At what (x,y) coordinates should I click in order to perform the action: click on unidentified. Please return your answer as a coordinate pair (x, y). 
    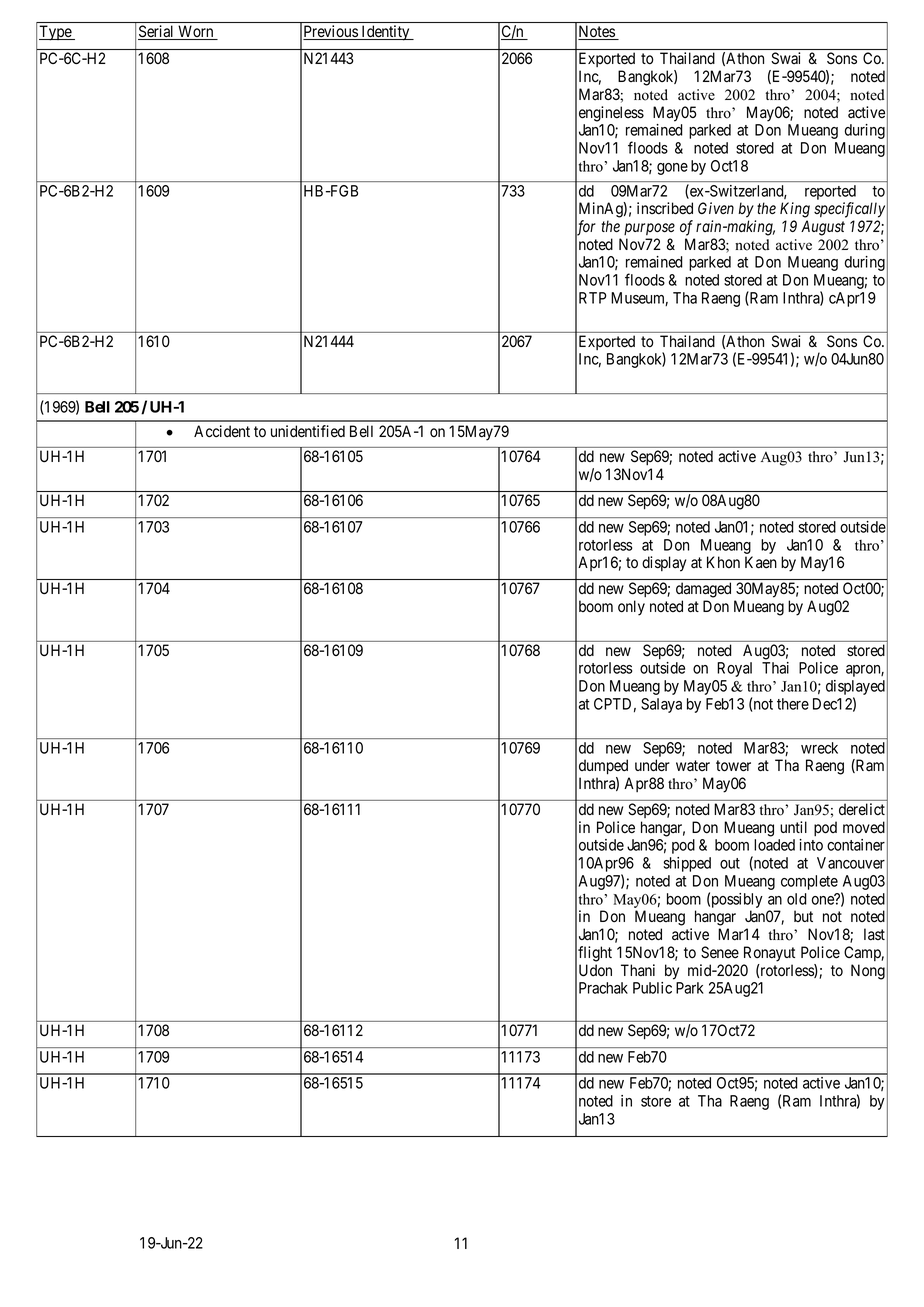
    Looking at the image, I should click on (308, 431).
